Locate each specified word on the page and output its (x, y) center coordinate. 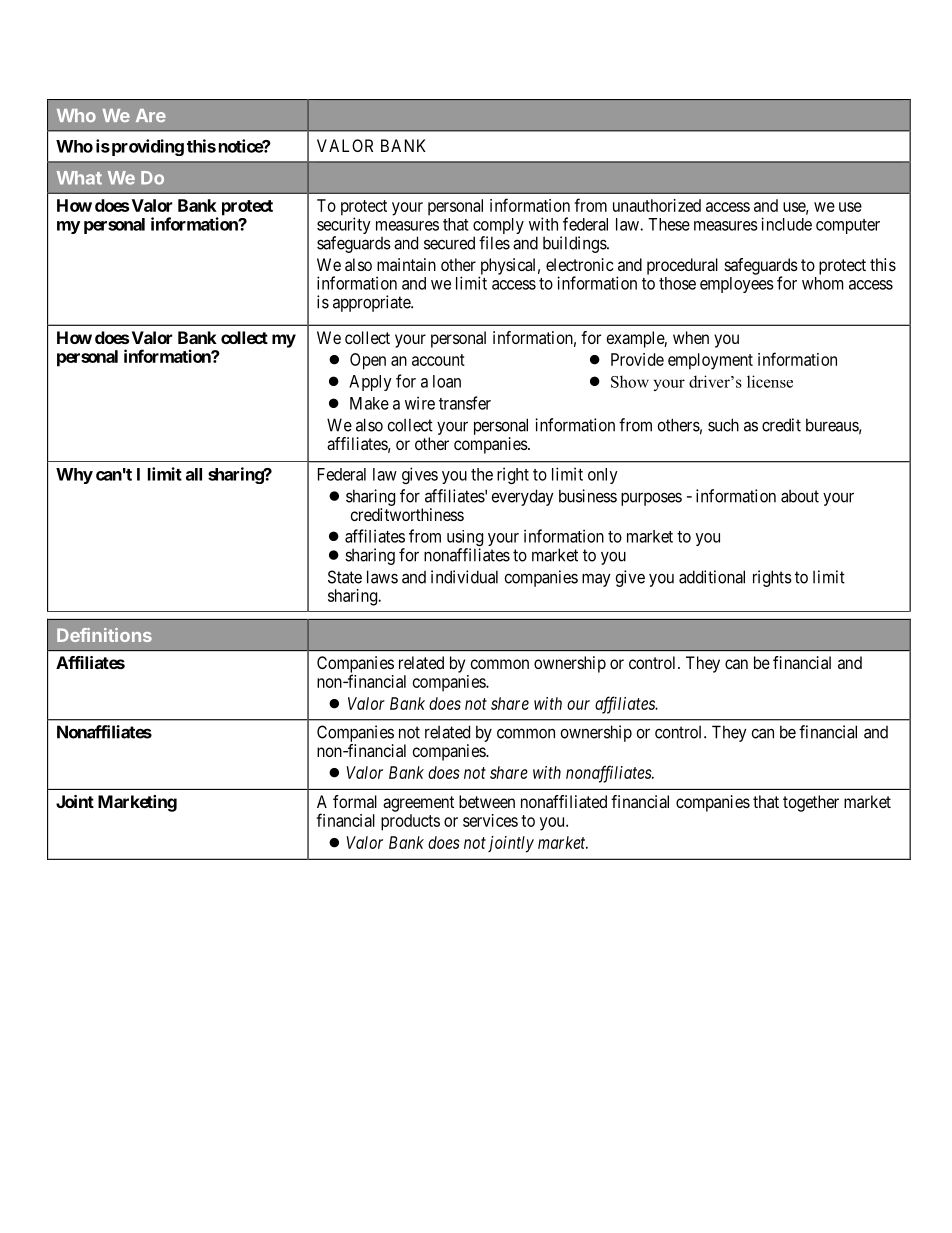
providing (146, 147)
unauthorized (657, 205)
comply (498, 227)
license (770, 381)
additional (712, 577)
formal (355, 801)
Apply (370, 383)
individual (464, 577)
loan (447, 381)
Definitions (104, 635)
